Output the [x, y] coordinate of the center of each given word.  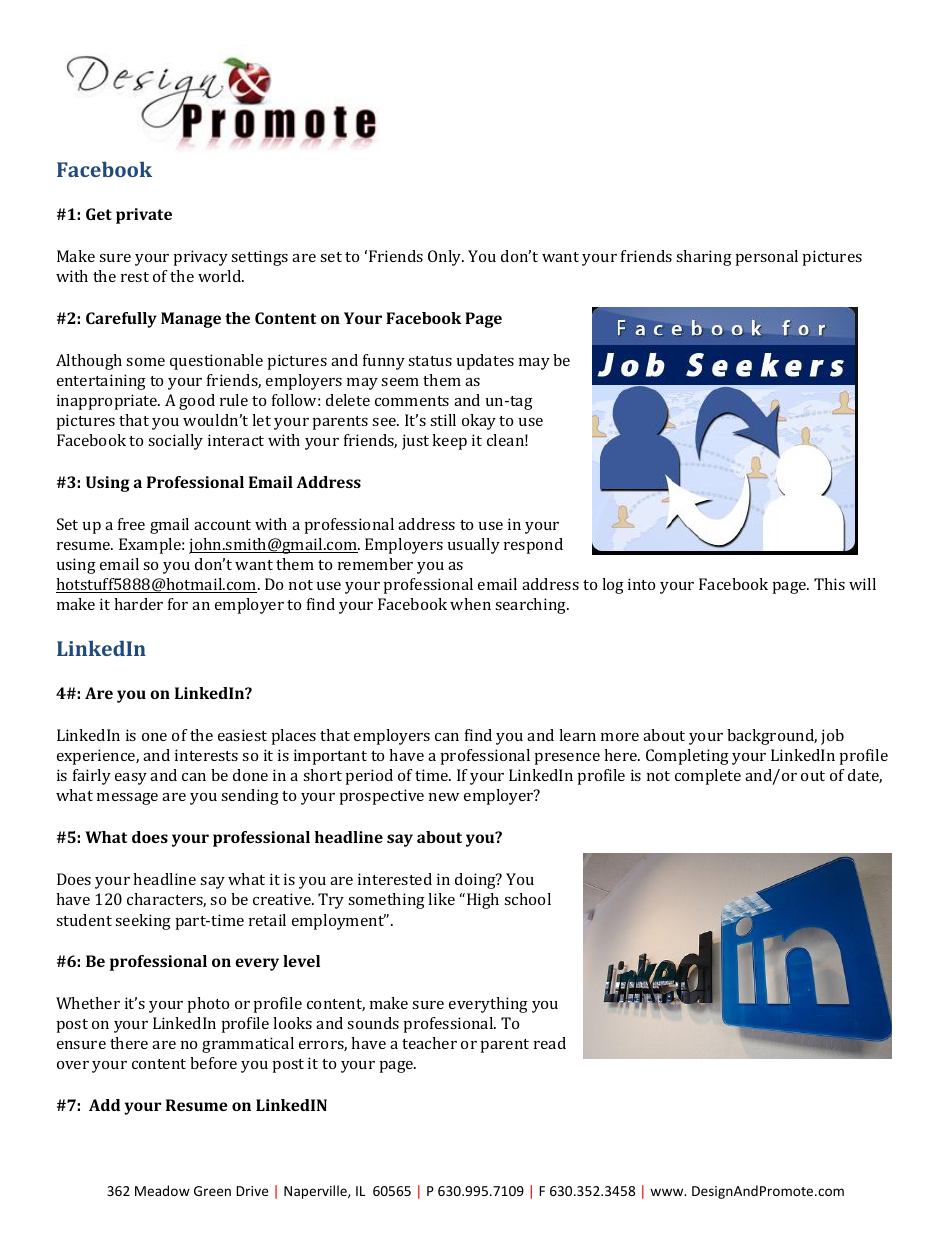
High [483, 901]
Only [446, 258]
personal [767, 258]
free [131, 524]
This [829, 584]
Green [212, 1191]
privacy [201, 258]
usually [474, 546]
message [127, 799]
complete [708, 777]
